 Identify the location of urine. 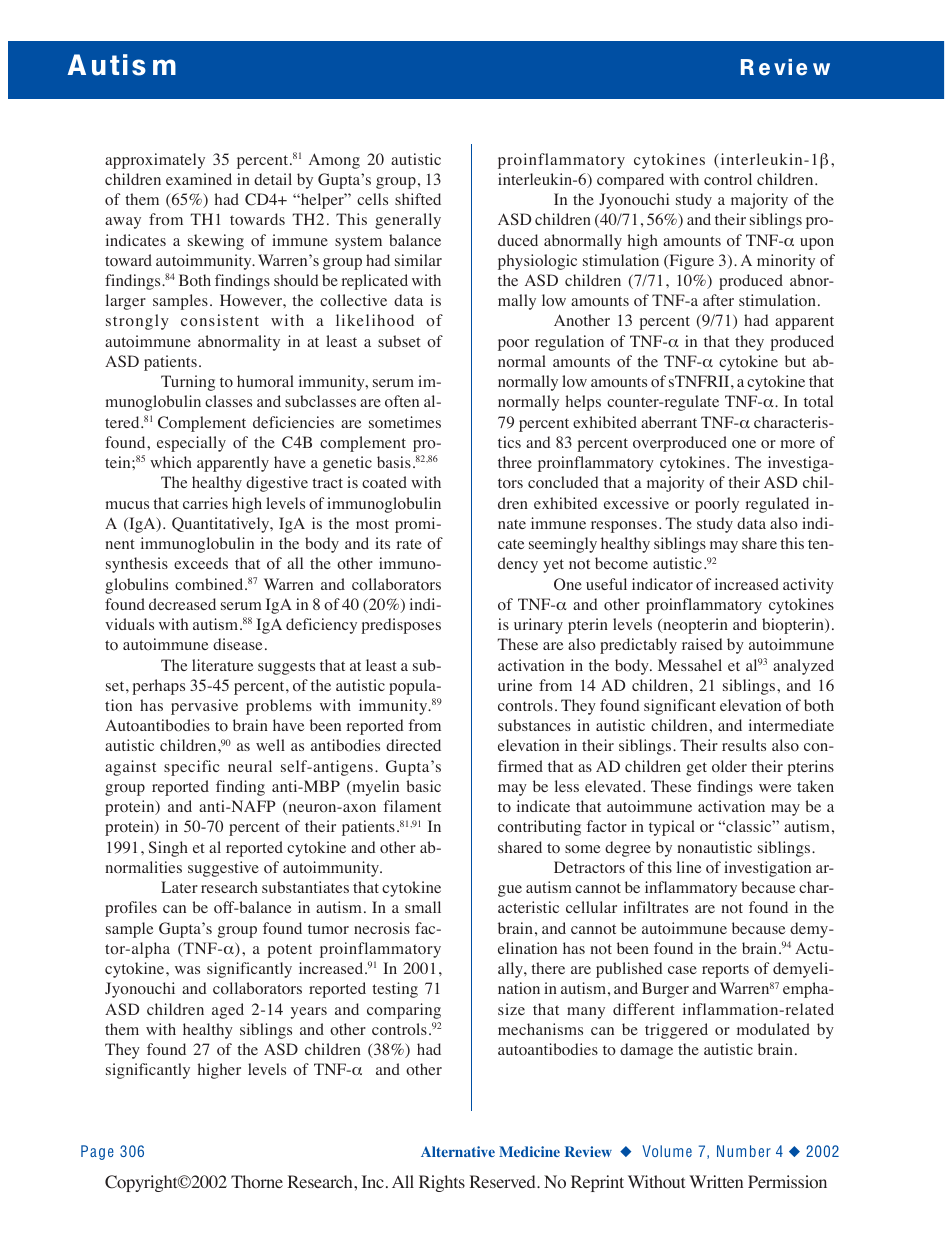
(515, 685).
